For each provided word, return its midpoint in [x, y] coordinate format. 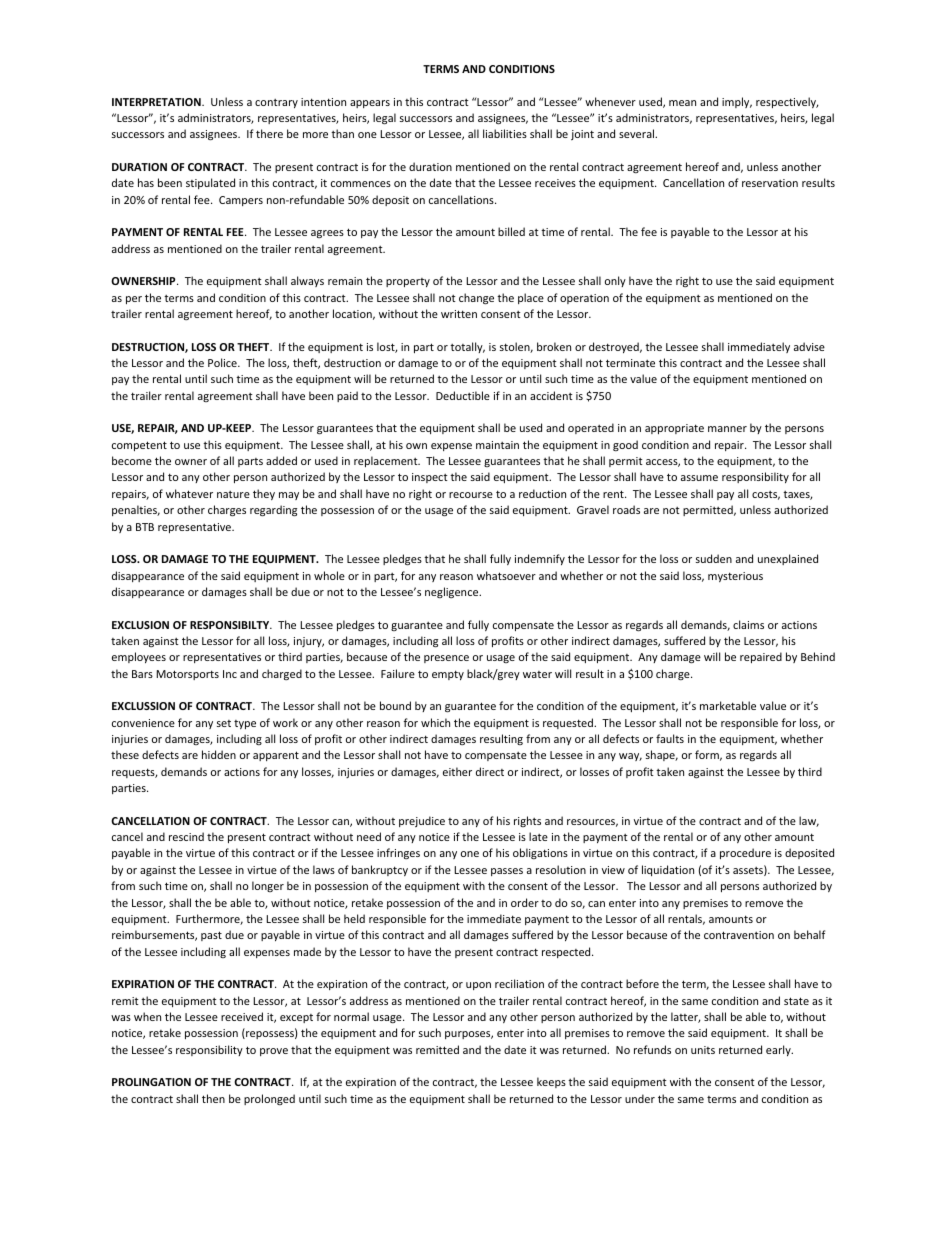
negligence [453, 592]
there [269, 133]
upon [478, 986]
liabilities [505, 133]
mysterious [735, 577]
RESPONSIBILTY [231, 625]
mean [682, 103]
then [213, 1098]
